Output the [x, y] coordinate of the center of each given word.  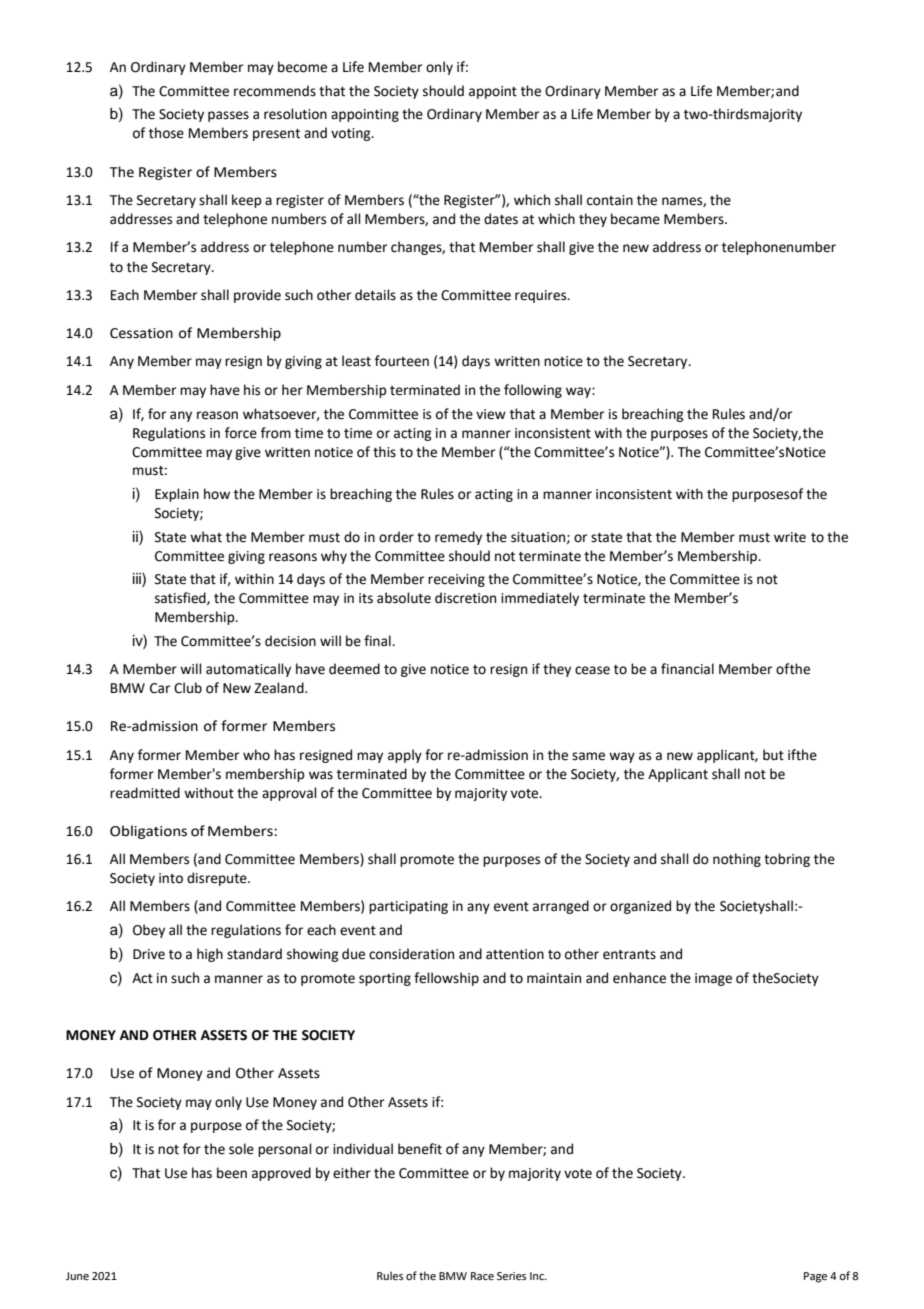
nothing [737, 860]
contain [610, 200]
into [171, 878]
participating [408, 907]
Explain [177, 495]
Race [482, 1276]
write [790, 537]
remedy [458, 538]
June [77, 1276]
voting [352, 134]
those [166, 133]
